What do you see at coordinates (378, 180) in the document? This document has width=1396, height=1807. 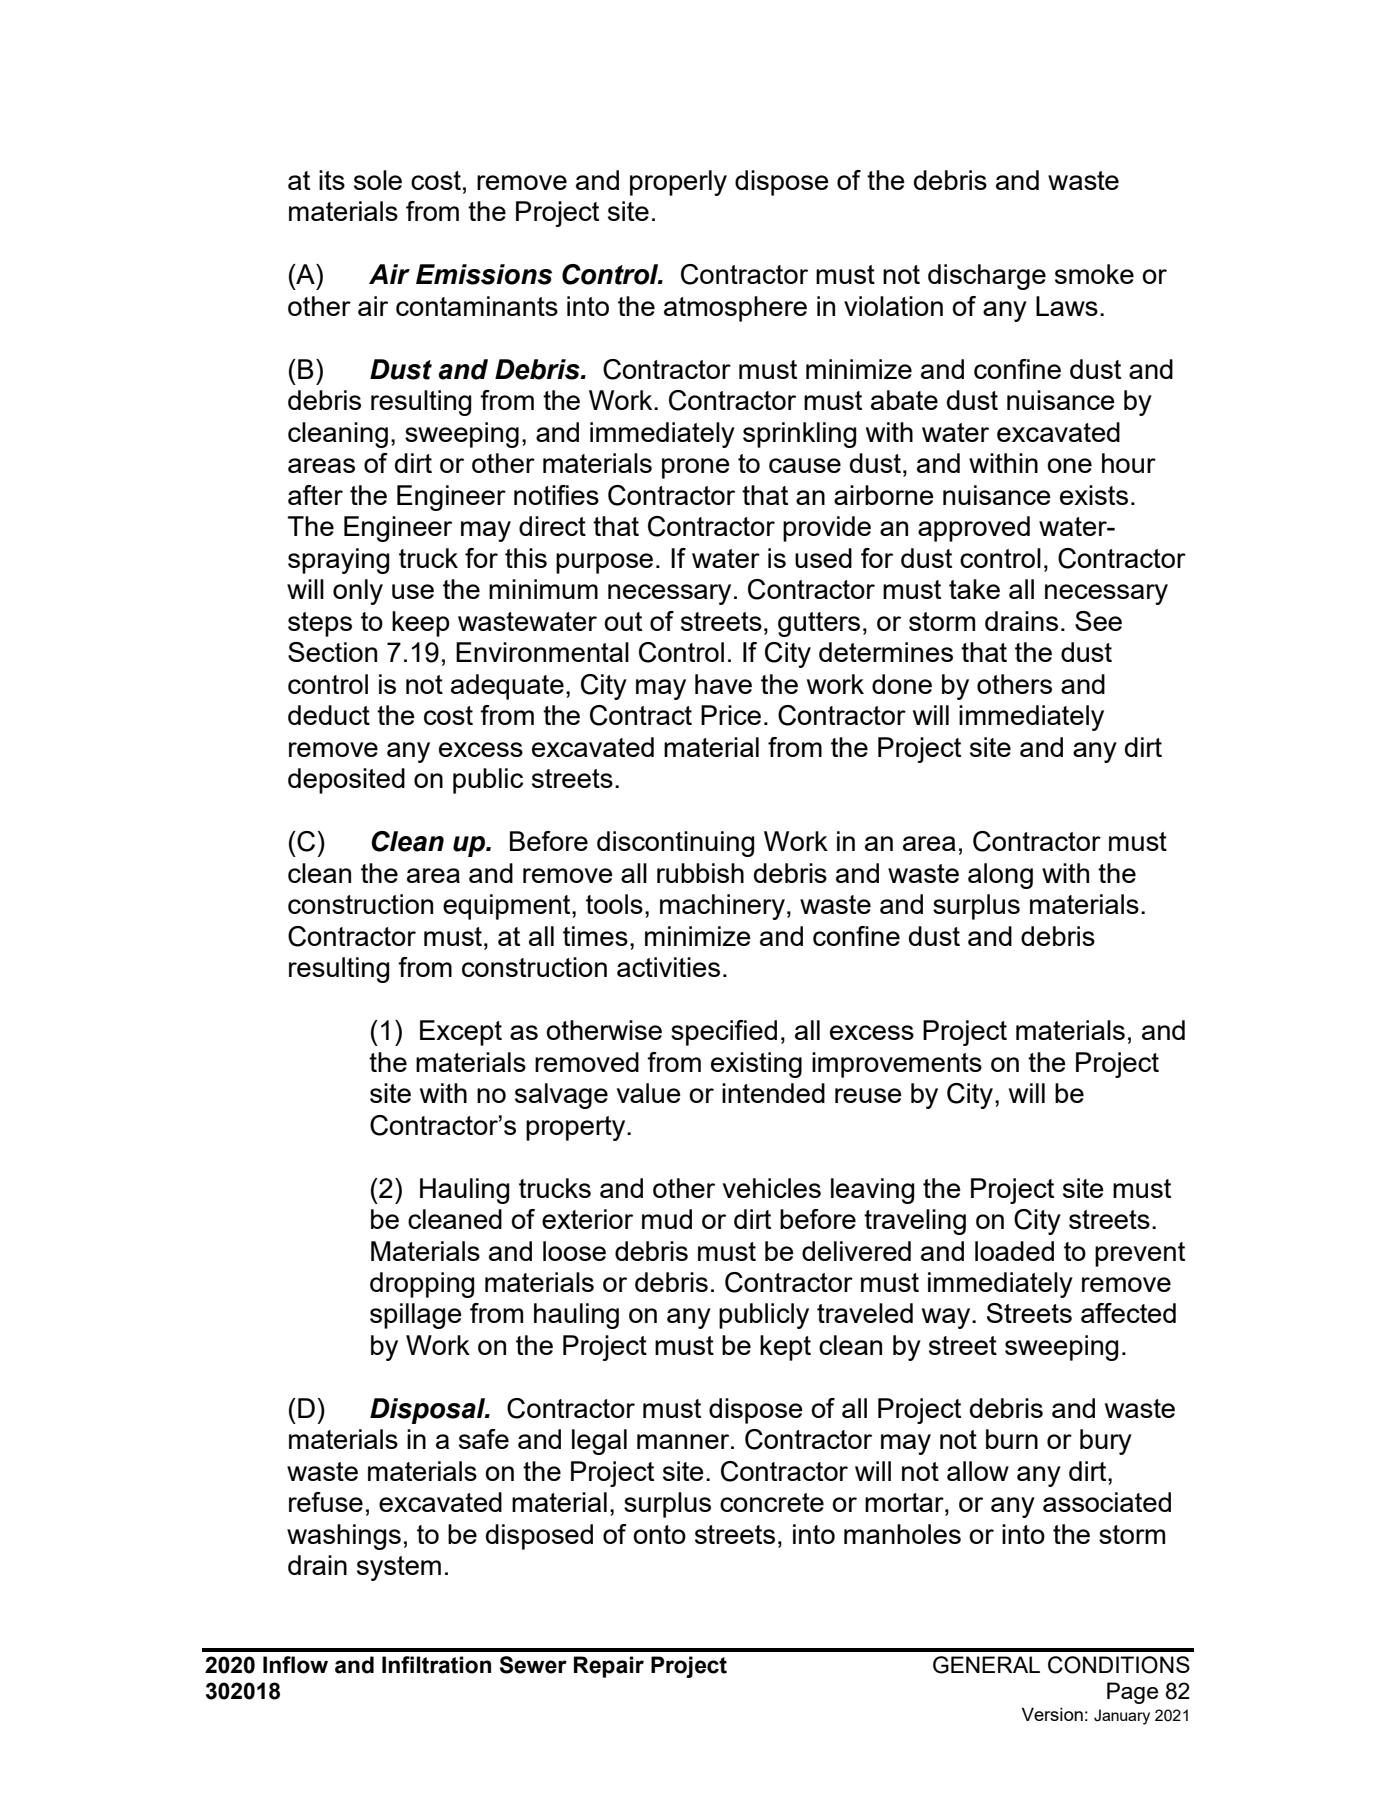 I see `sole` at bounding box center [378, 180].
